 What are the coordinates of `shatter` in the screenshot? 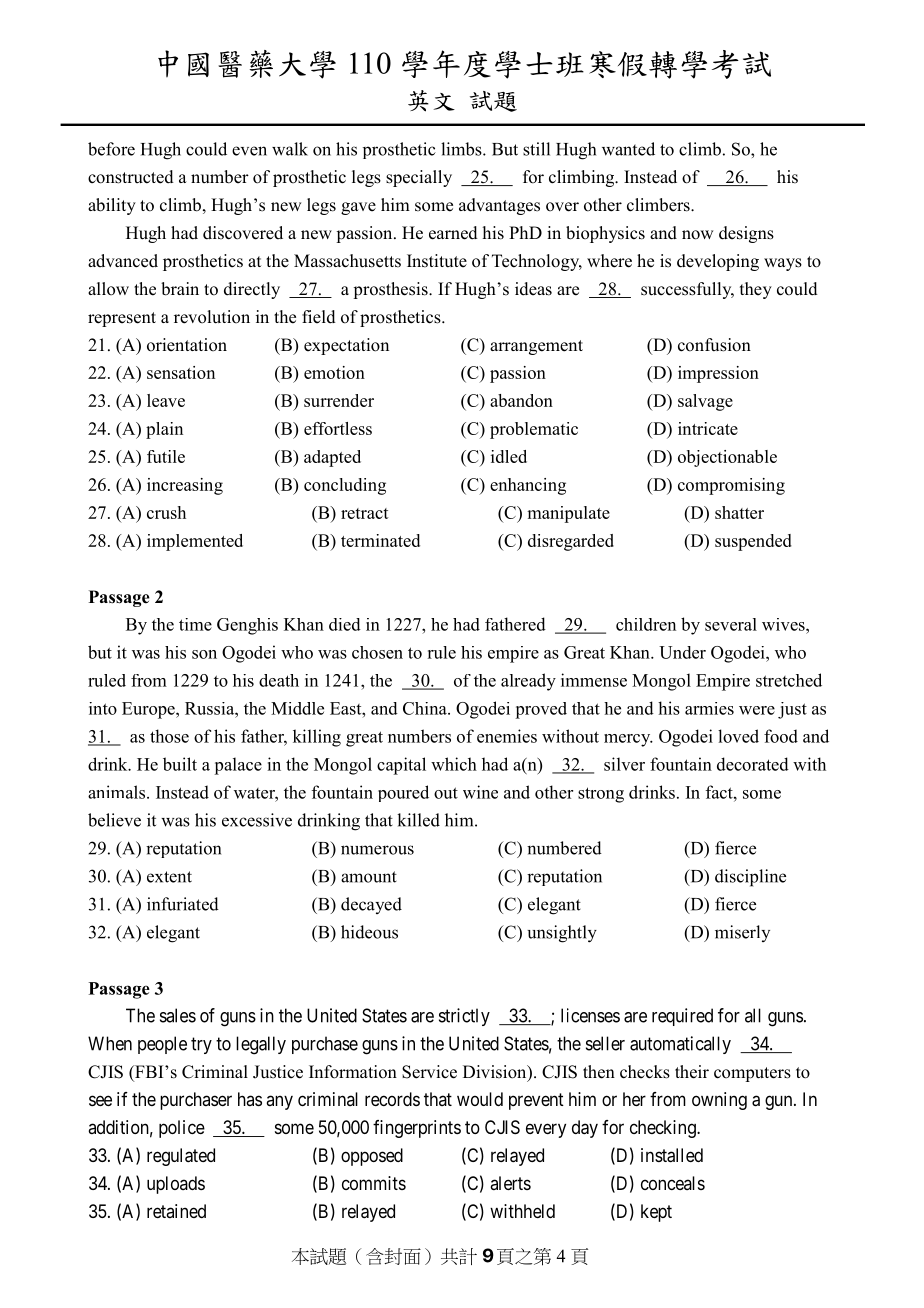 It's located at (739, 512).
